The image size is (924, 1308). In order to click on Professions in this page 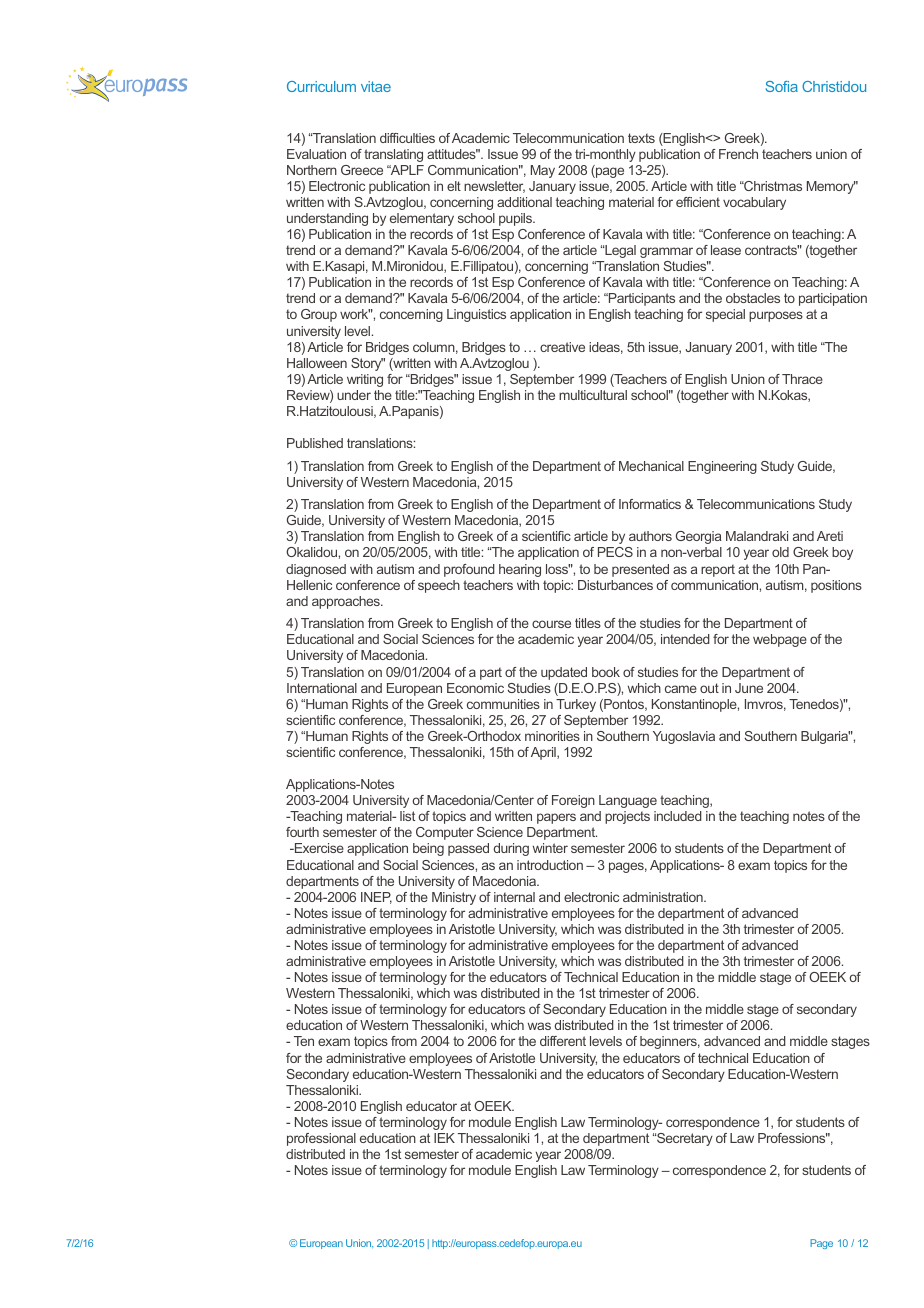, I will do `click(793, 1138)`.
